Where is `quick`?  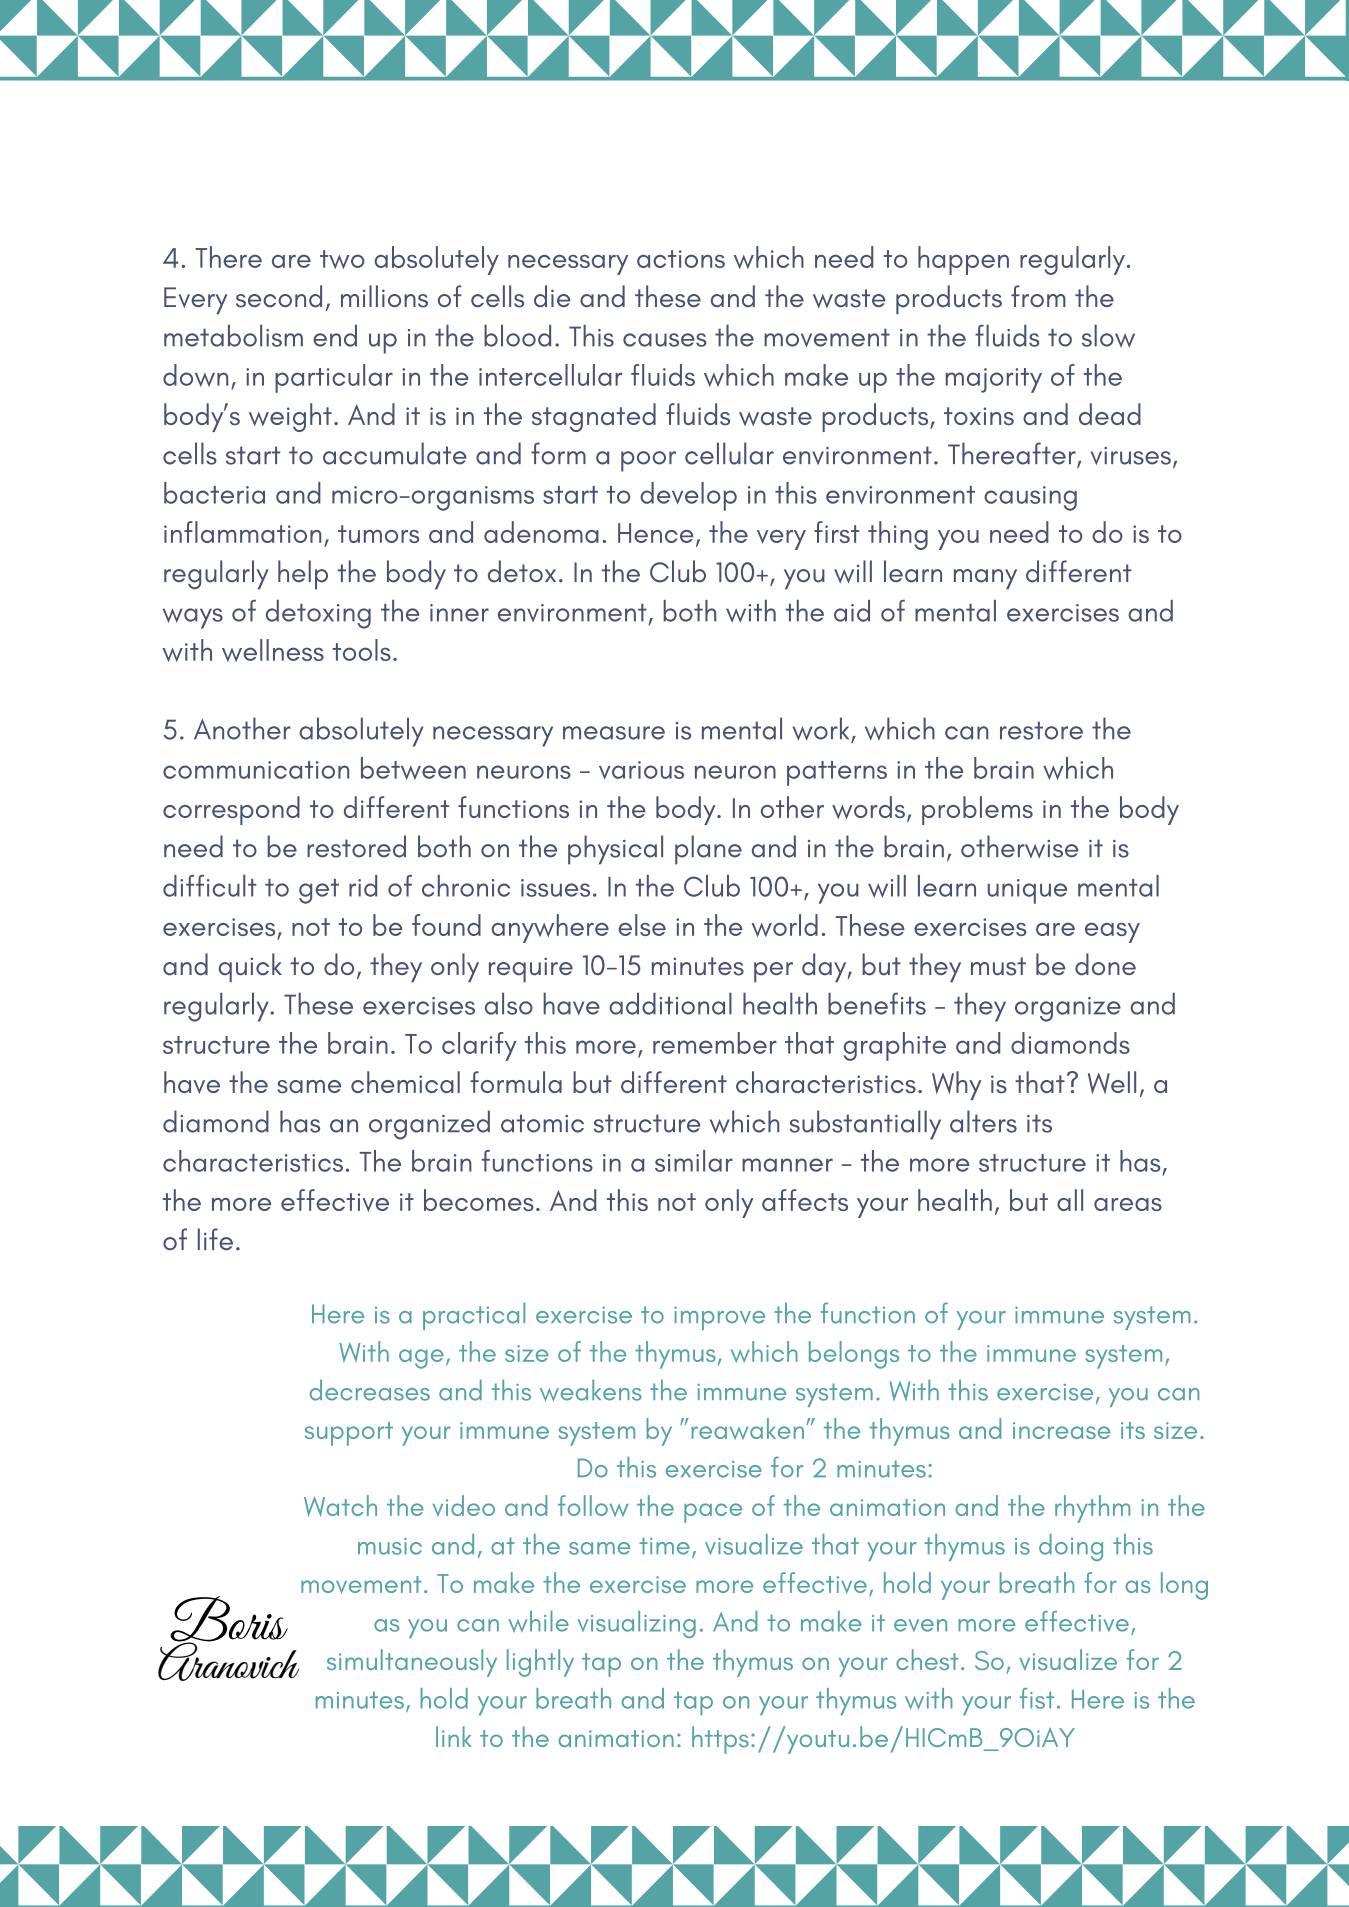 quick is located at coordinates (250, 967).
